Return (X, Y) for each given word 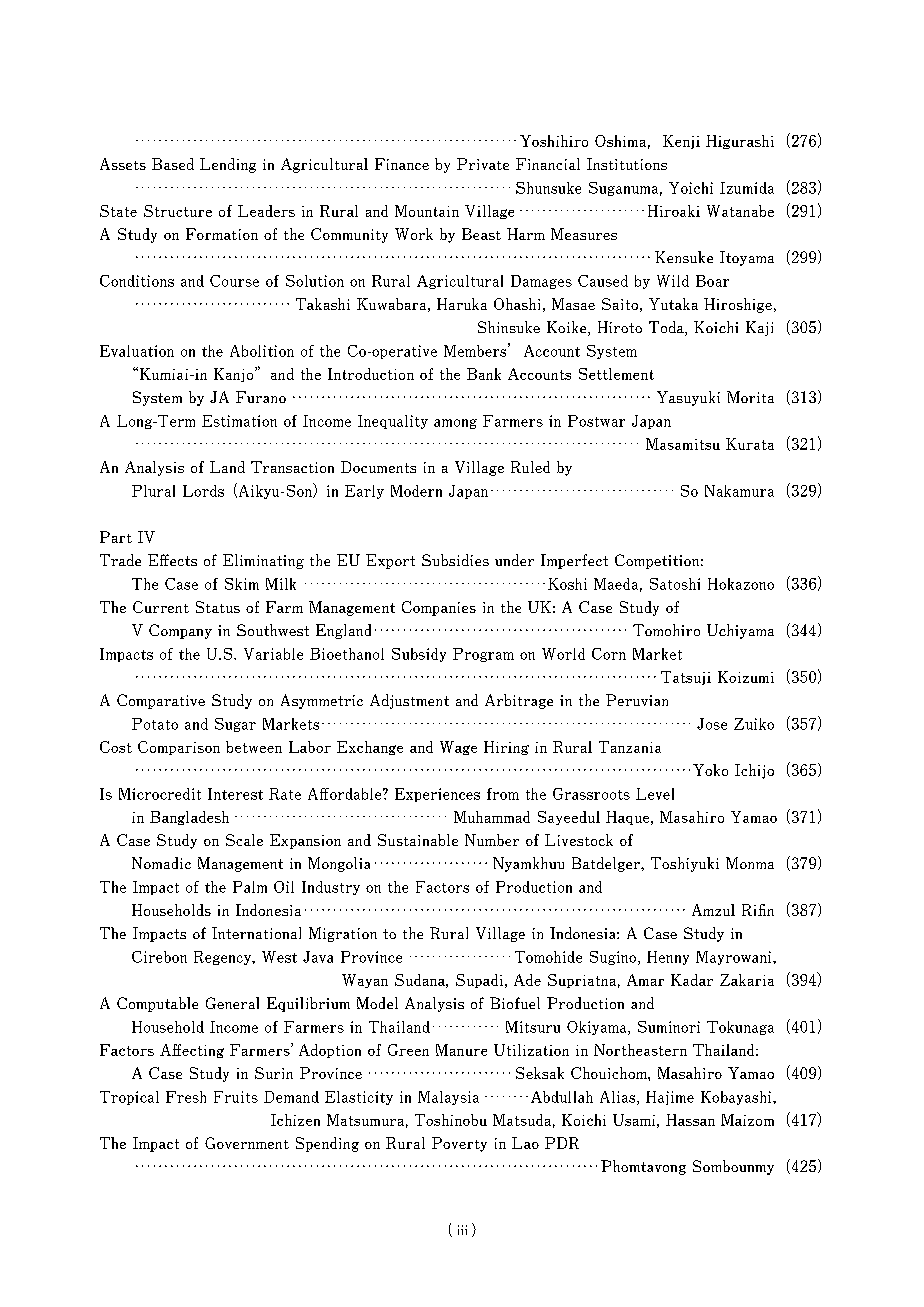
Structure (178, 211)
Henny (668, 958)
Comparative (161, 701)
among (455, 424)
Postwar (596, 421)
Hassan (690, 1120)
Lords (203, 491)
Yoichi (691, 188)
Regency (224, 958)
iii (462, 1230)
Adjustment (409, 701)
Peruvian (637, 700)
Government (247, 1143)
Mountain (427, 211)
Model (377, 1003)
